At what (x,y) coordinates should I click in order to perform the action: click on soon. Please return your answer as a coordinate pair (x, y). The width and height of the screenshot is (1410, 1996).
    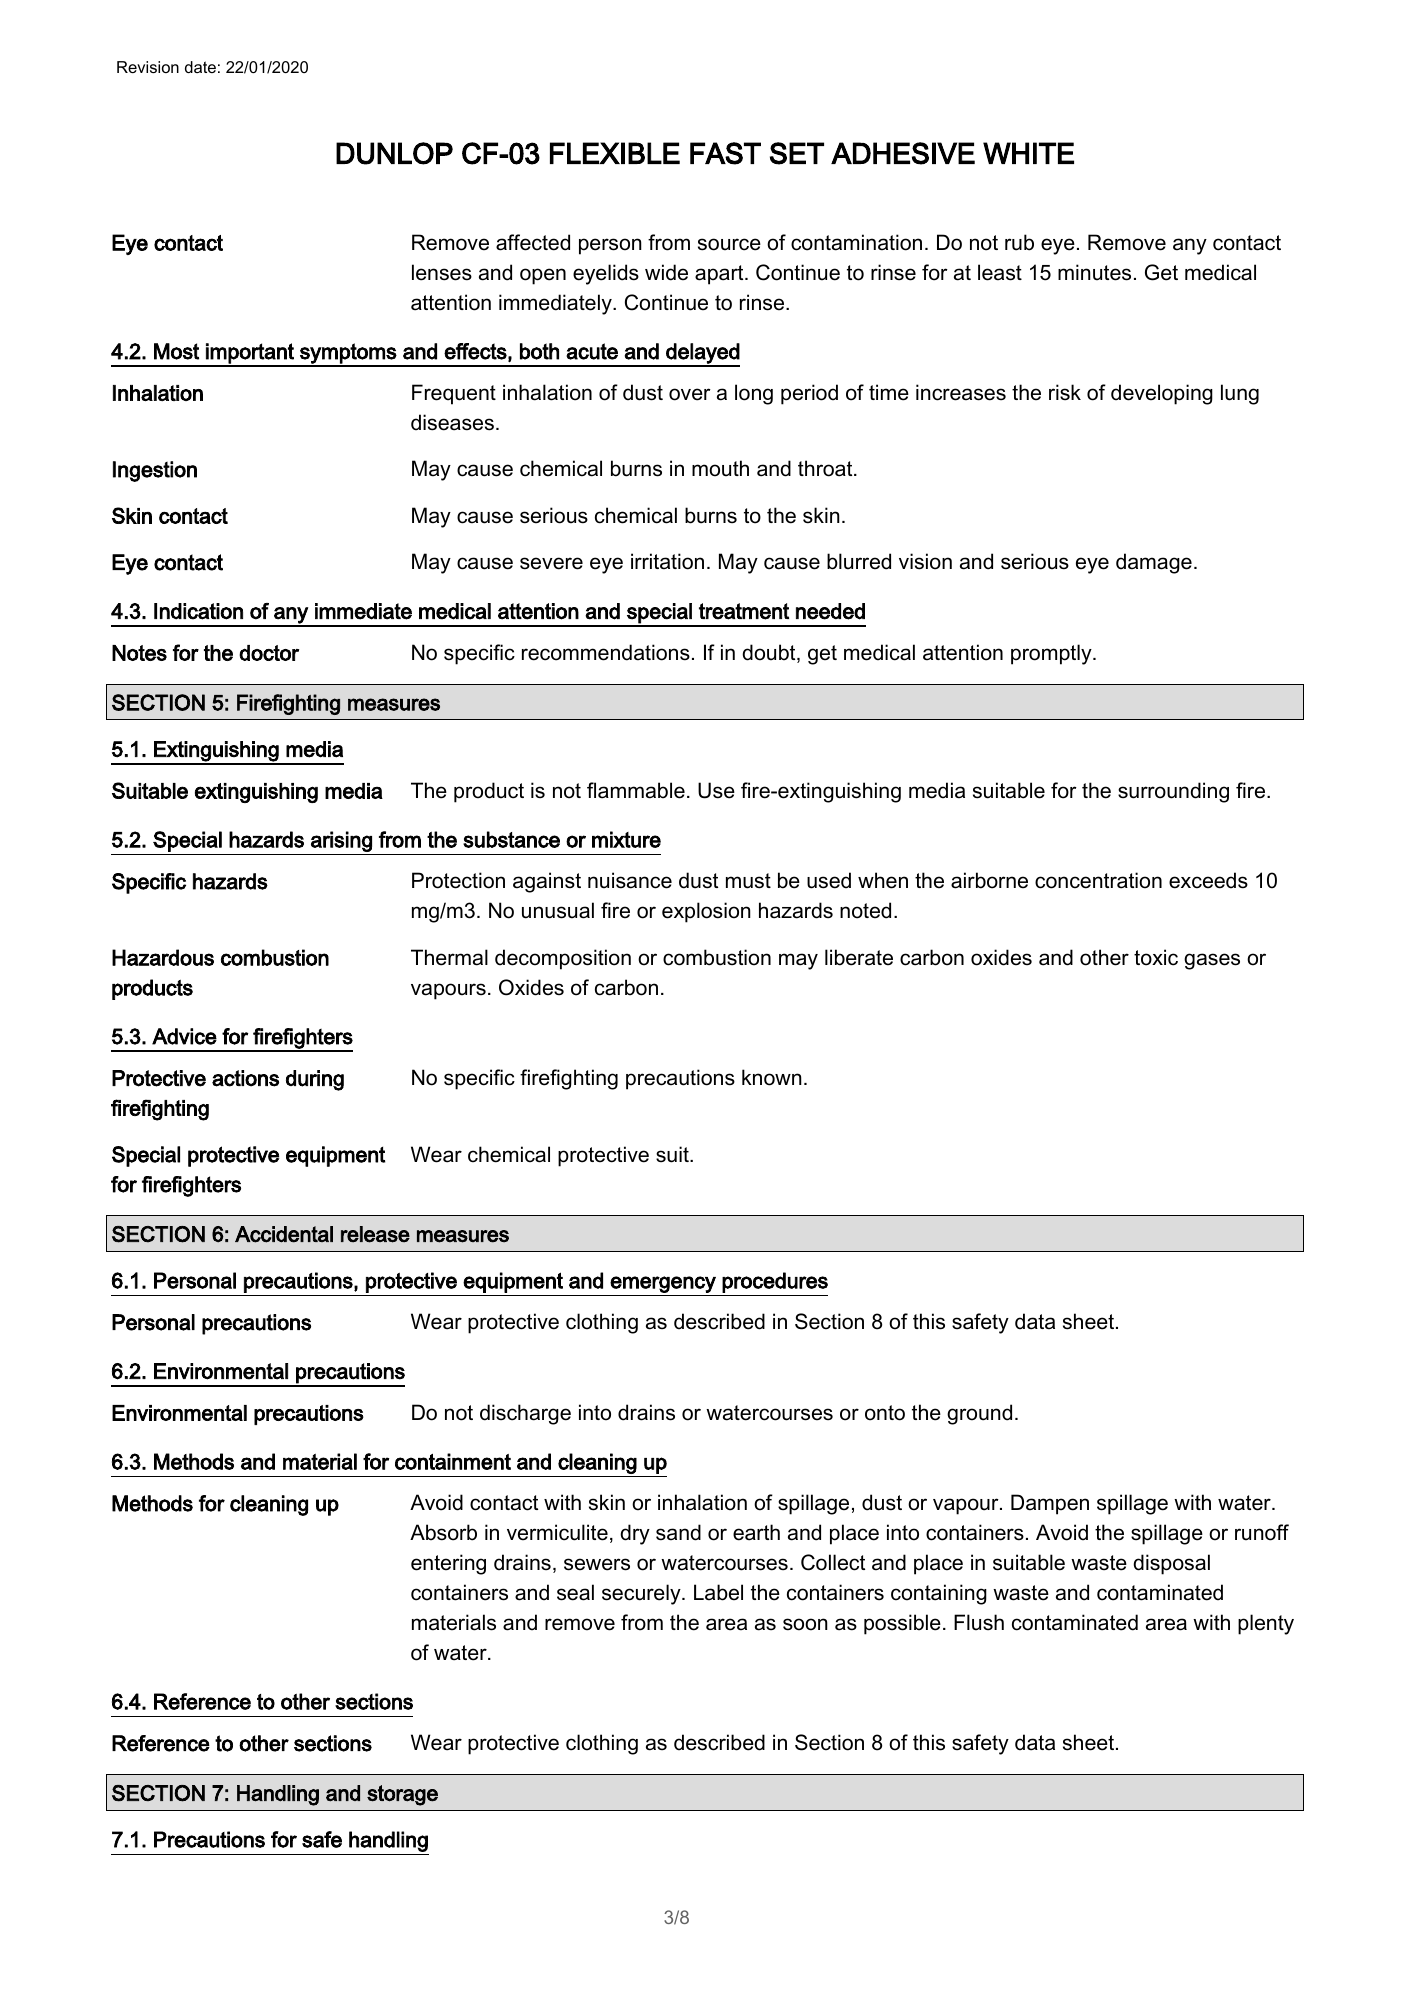
    Looking at the image, I should click on (805, 1624).
